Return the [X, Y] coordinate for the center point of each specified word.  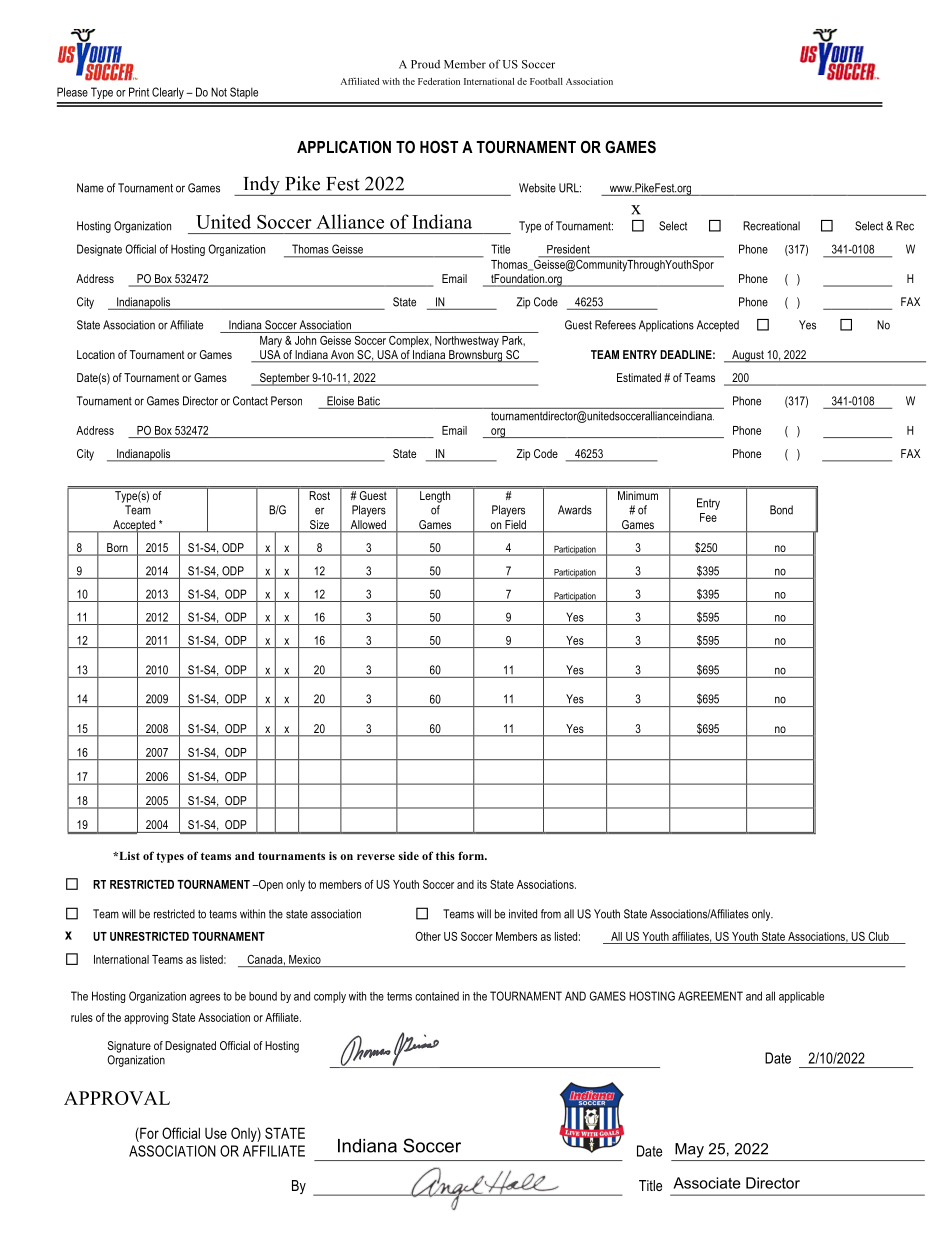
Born [117, 549]
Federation [439, 81]
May [689, 1150]
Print [139, 92]
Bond [781, 510]
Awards [575, 510]
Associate [707, 1183]
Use [216, 1133]
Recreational [771, 226]
